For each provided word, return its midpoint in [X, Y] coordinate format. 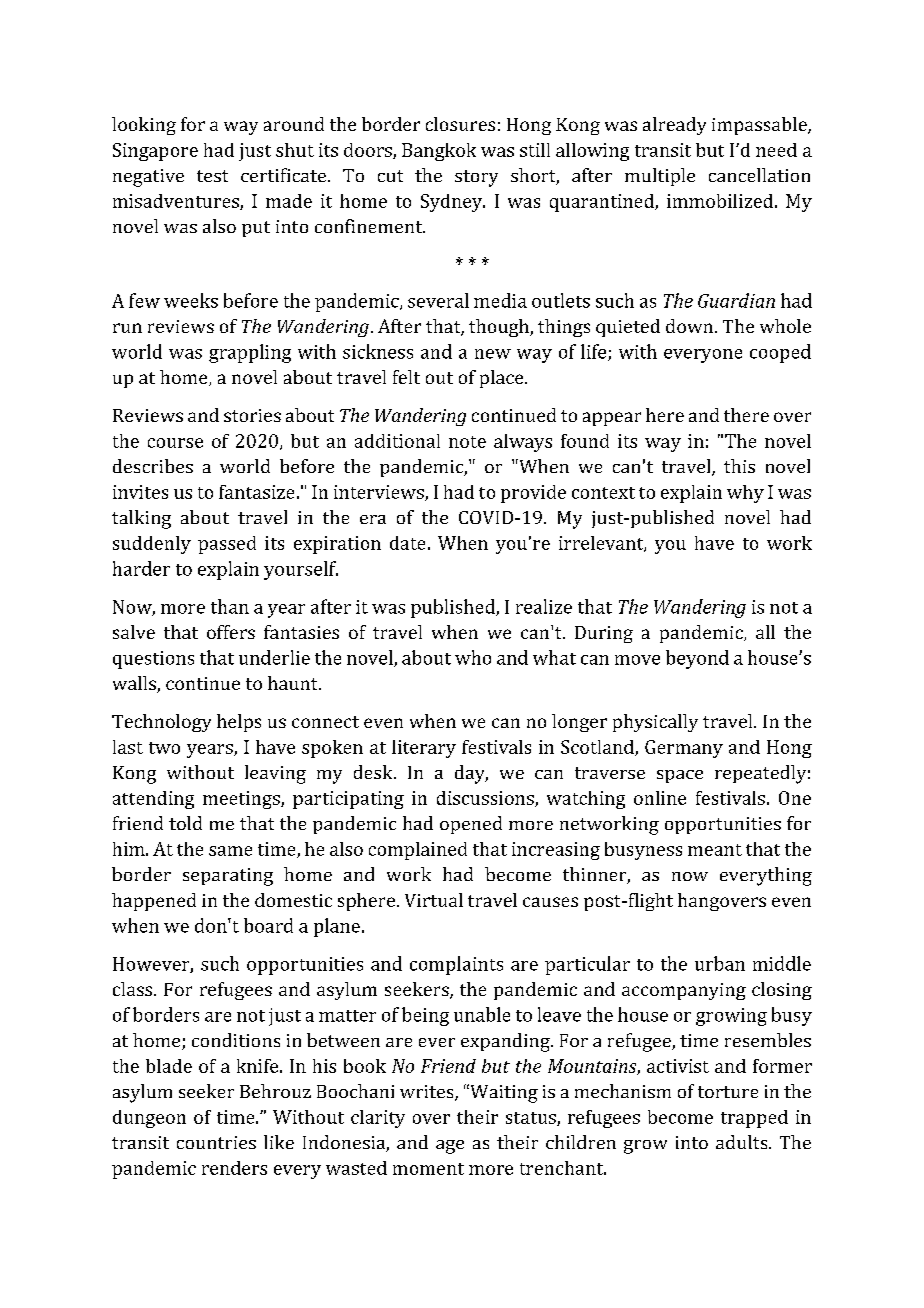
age [450, 1147]
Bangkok [439, 152]
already [674, 126]
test [212, 176]
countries [216, 1142]
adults [743, 1142]
